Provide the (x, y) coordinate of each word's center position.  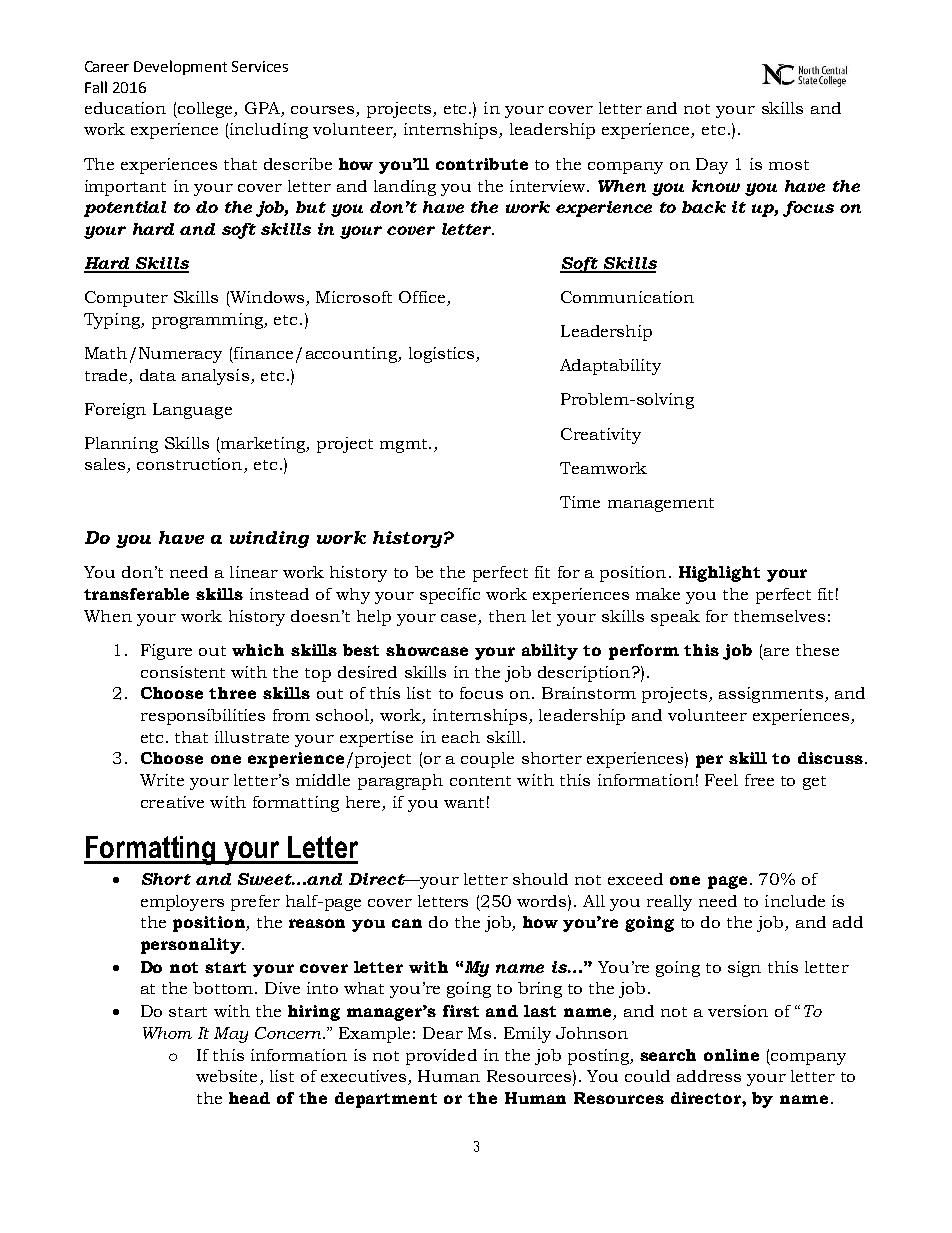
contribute (482, 164)
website (226, 1076)
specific (450, 596)
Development (180, 67)
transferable (136, 594)
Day (712, 166)
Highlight (719, 574)
